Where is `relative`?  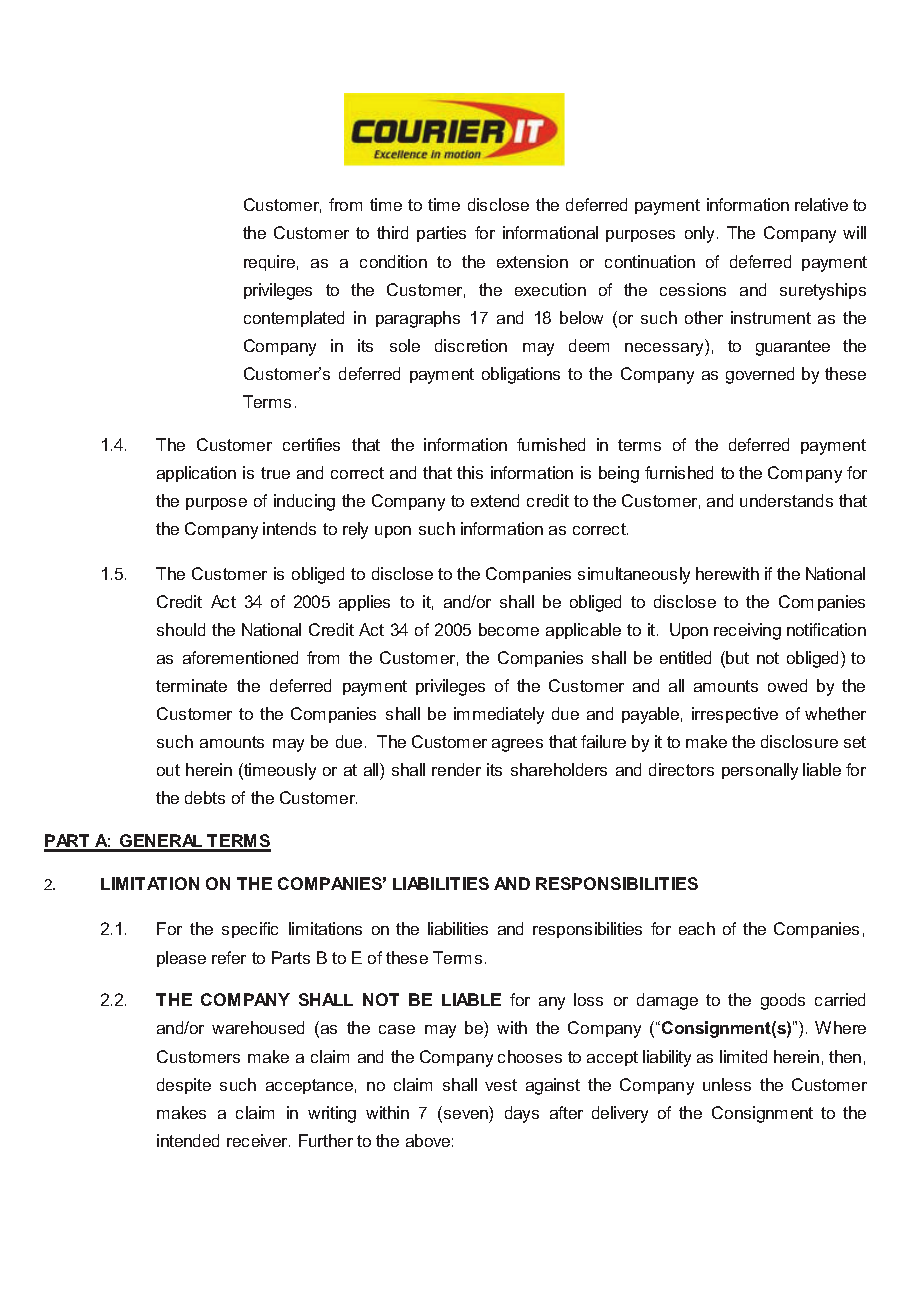 relative is located at coordinates (821, 204).
